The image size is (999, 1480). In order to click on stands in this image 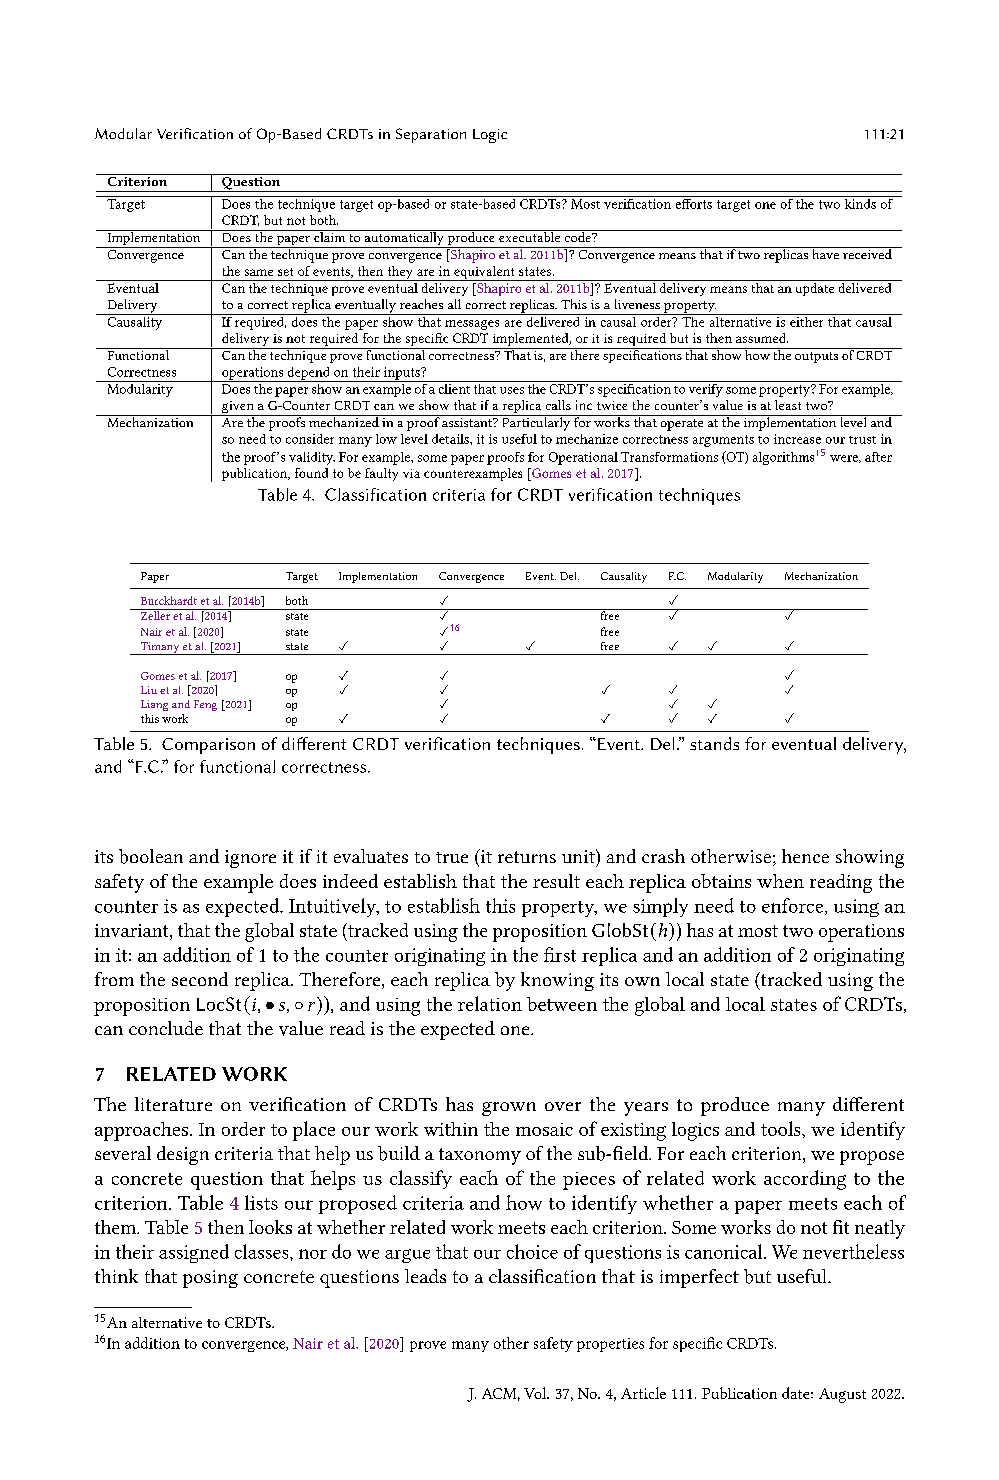, I will do `click(714, 743)`.
